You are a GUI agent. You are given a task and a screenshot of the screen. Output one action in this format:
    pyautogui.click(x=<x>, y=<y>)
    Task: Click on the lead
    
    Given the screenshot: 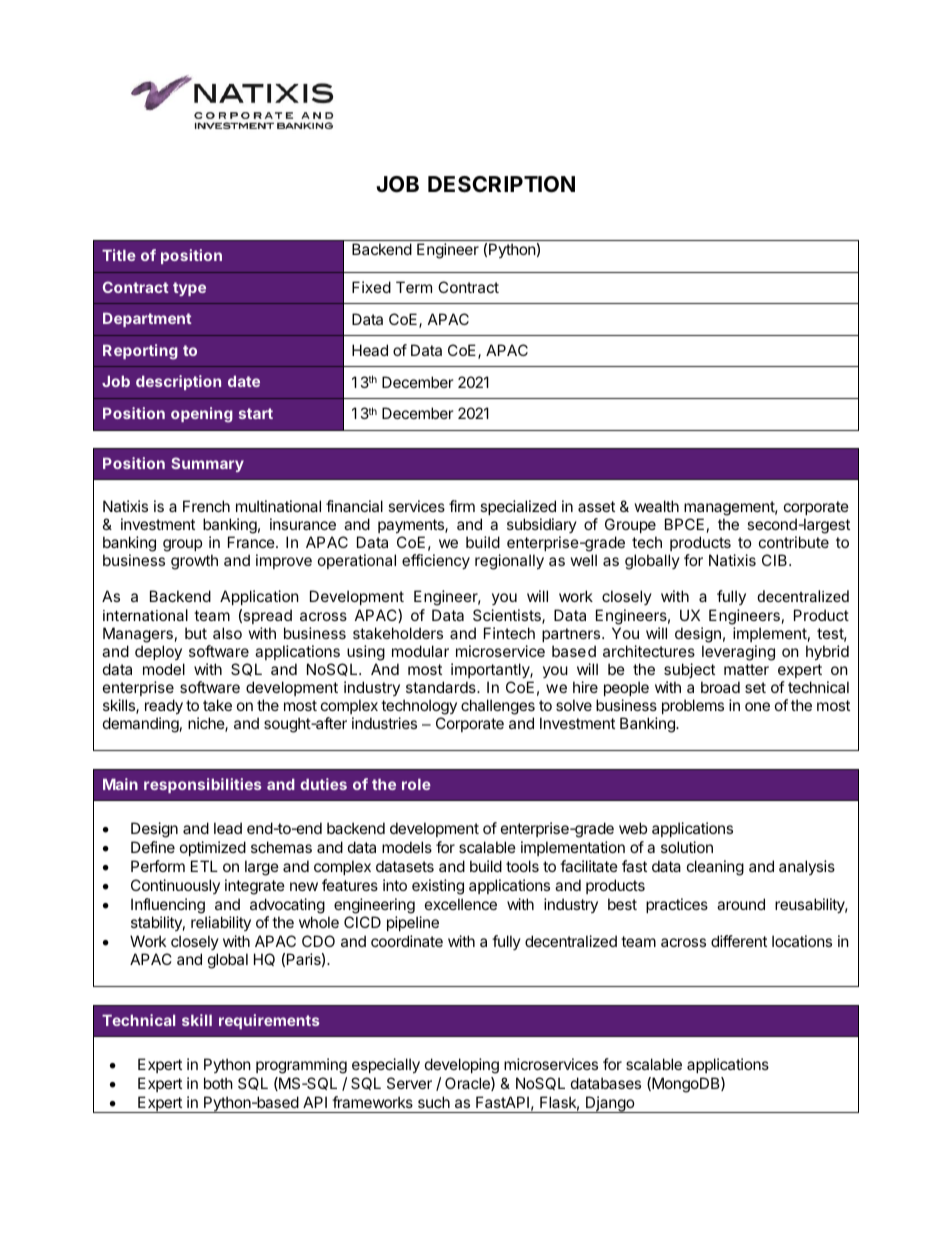 What is the action you would take?
    pyautogui.click(x=228, y=828)
